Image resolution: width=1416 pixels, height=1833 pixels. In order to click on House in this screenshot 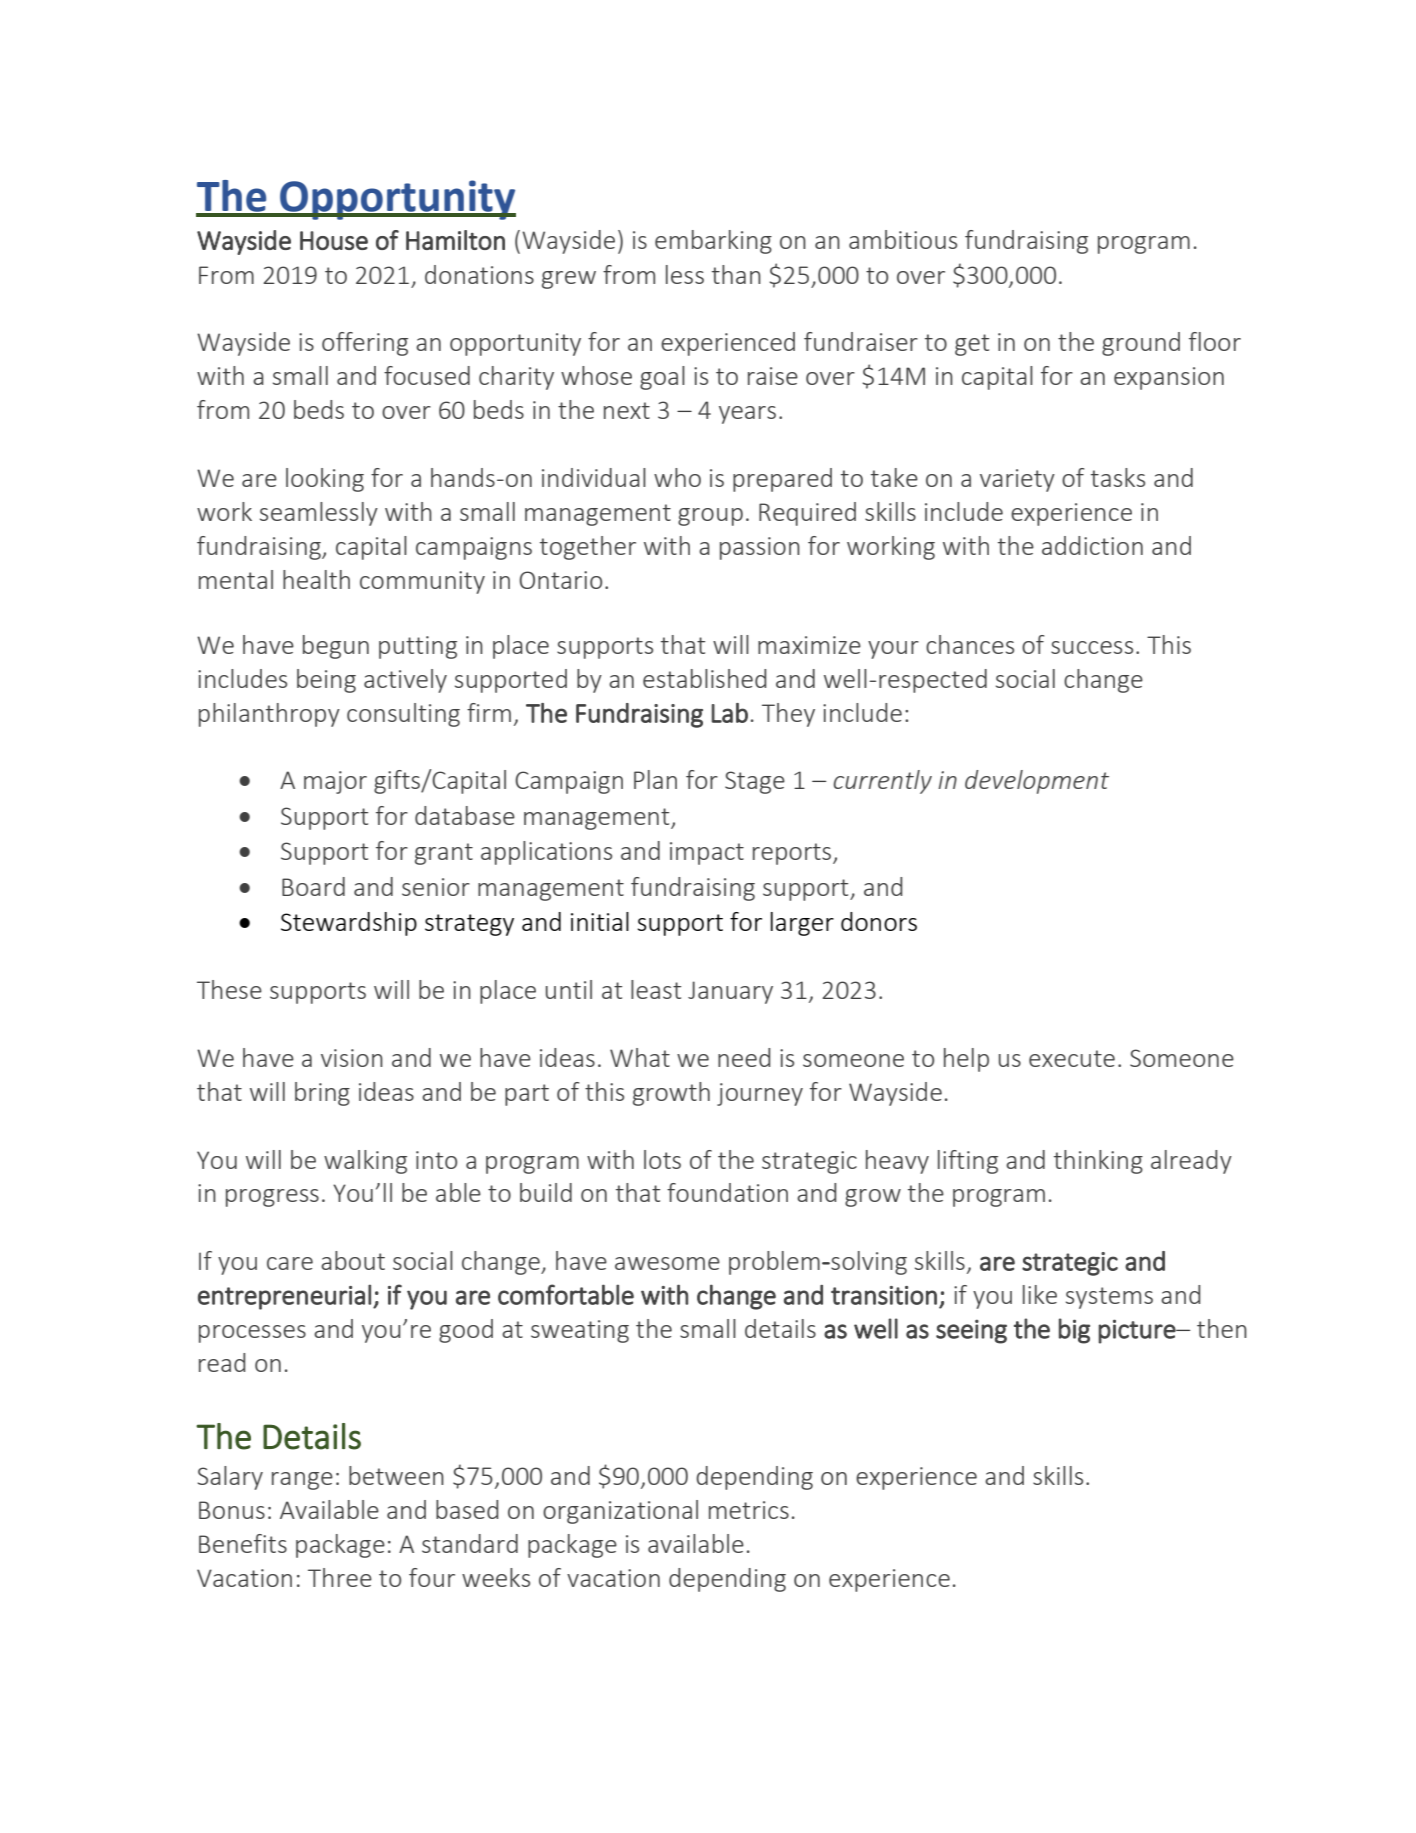, I will do `click(334, 240)`.
